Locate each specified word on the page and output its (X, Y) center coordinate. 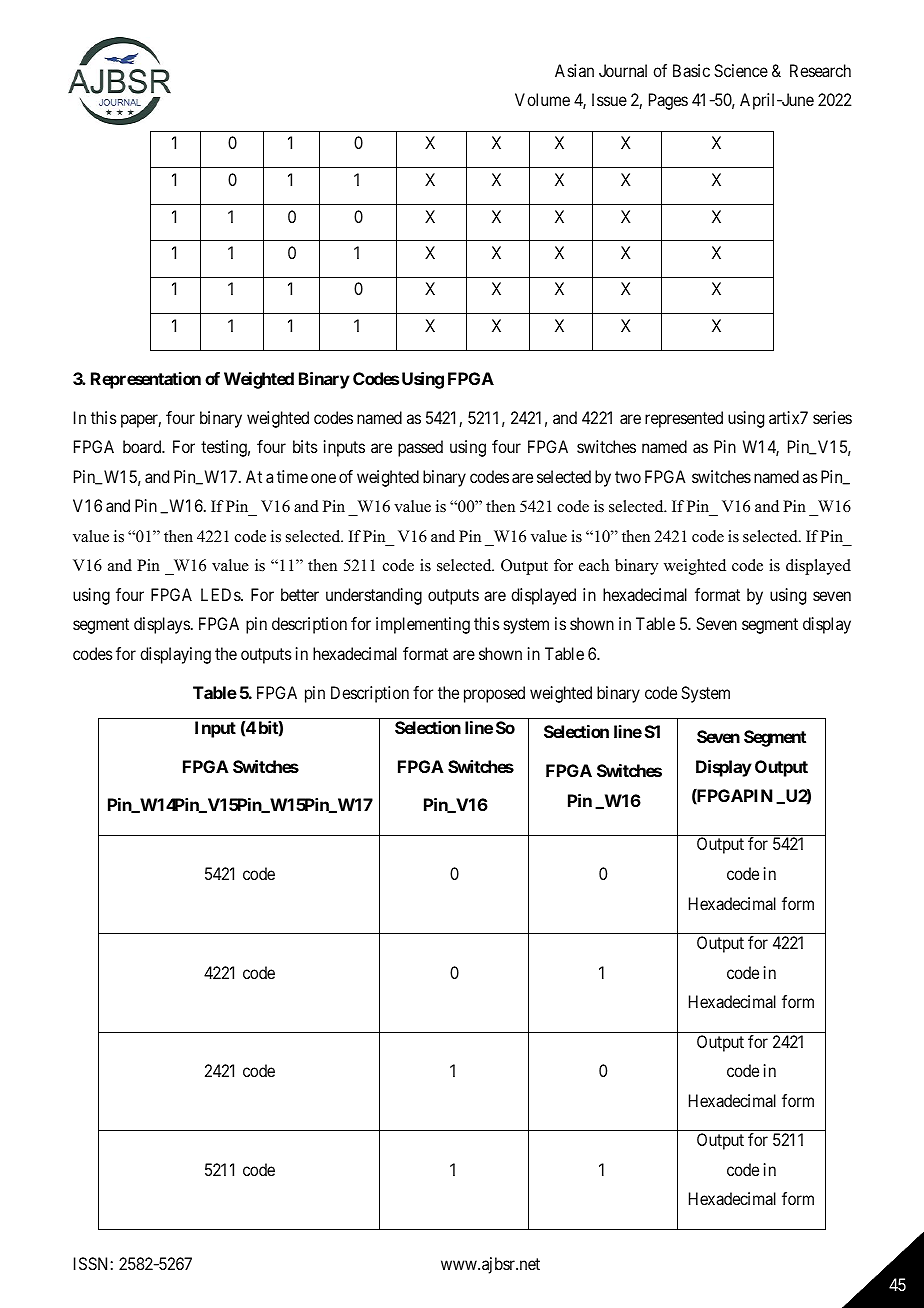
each (594, 565)
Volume (542, 99)
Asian (574, 70)
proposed (494, 694)
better (300, 594)
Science (741, 70)
